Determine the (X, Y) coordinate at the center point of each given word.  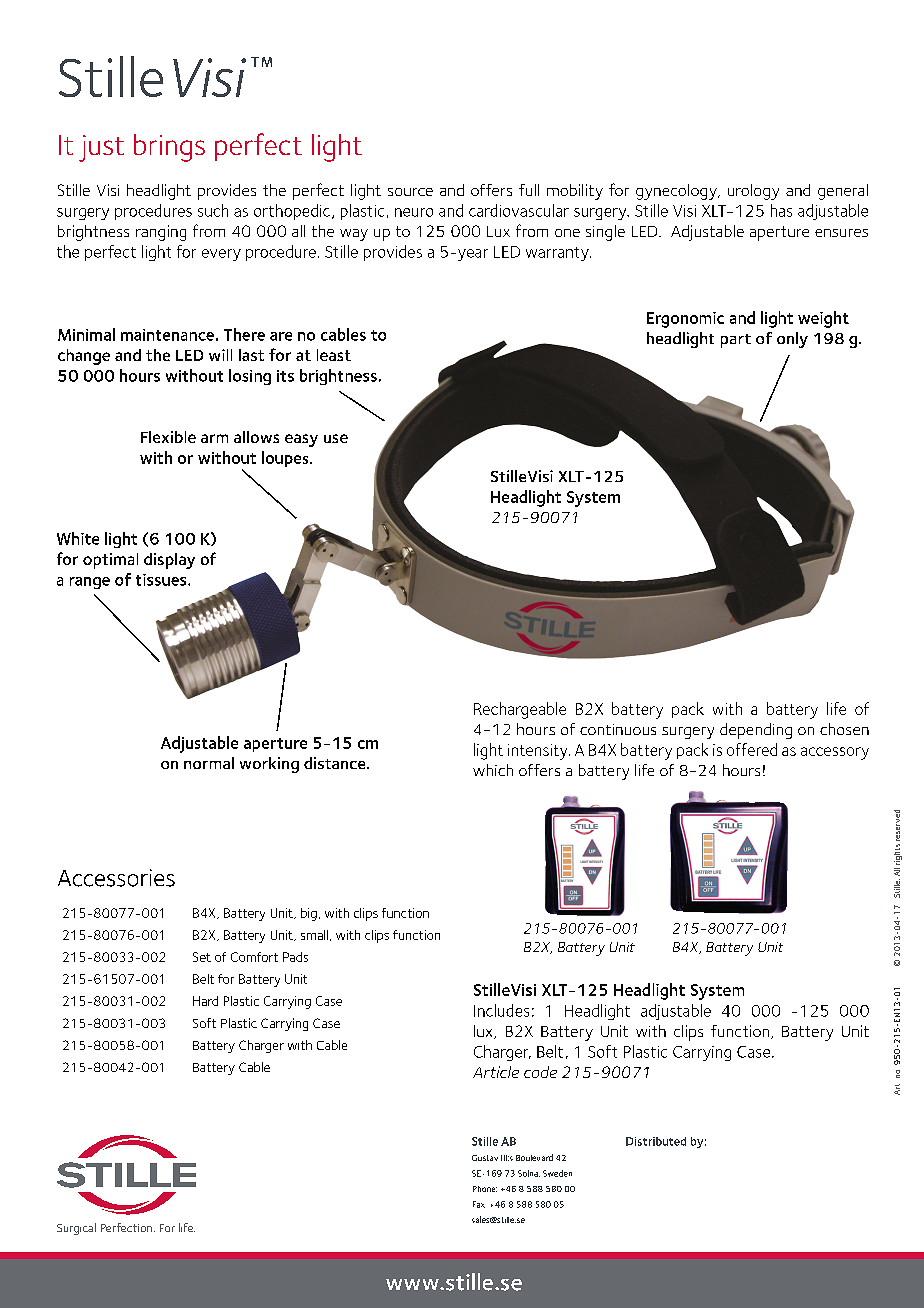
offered (752, 749)
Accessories (116, 878)
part (736, 341)
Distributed (656, 1141)
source (410, 192)
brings (169, 148)
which (493, 770)
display (169, 561)
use (336, 438)
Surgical (76, 1229)
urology (753, 192)
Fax (479, 1204)
